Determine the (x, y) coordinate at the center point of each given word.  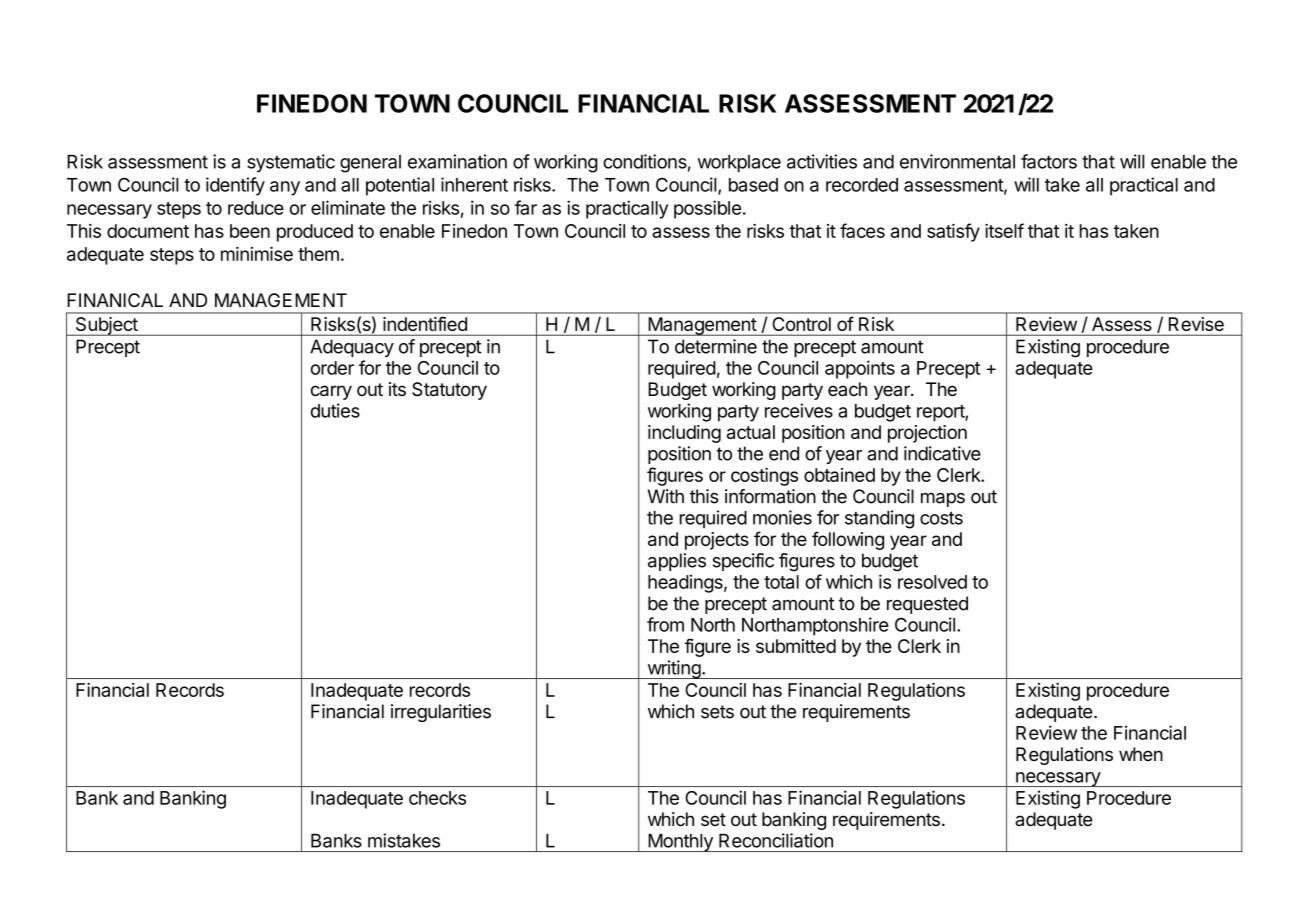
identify (235, 186)
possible (707, 209)
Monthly (680, 843)
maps (943, 500)
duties (335, 410)
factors (1049, 161)
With (666, 496)
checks (437, 798)
